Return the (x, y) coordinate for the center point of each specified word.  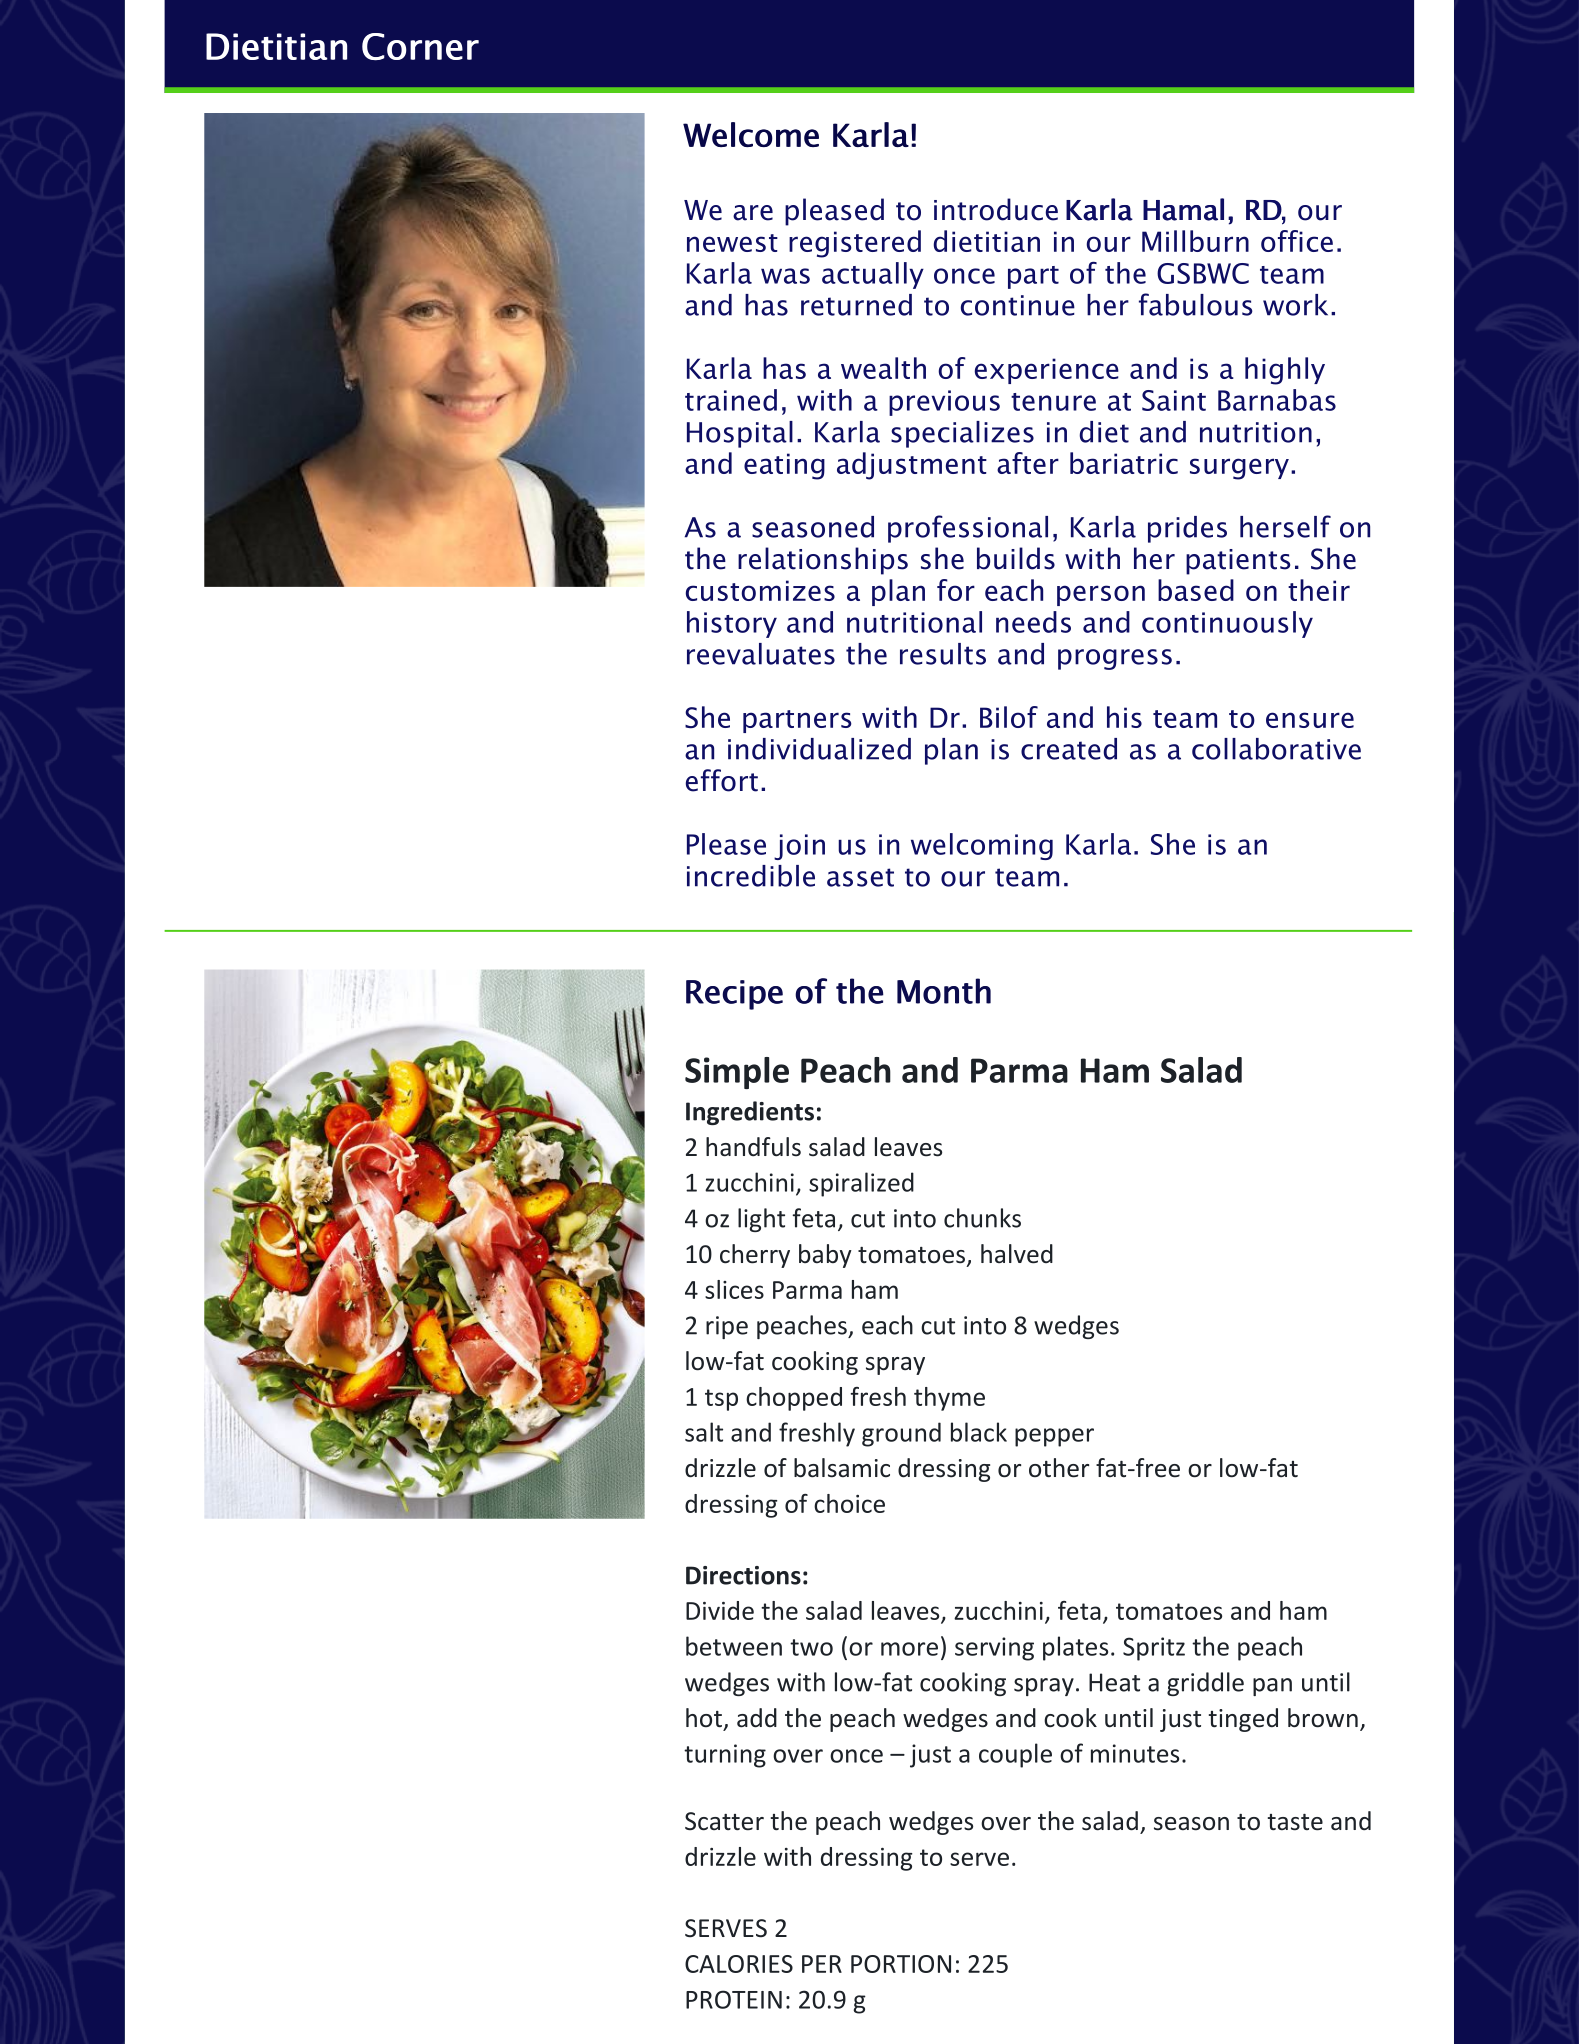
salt (704, 1432)
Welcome (751, 134)
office (1297, 241)
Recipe (734, 995)
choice (849, 1503)
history (732, 624)
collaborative (1276, 749)
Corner (420, 46)
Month (944, 991)
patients (1238, 562)
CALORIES (739, 1964)
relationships (823, 561)
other (1059, 1468)
